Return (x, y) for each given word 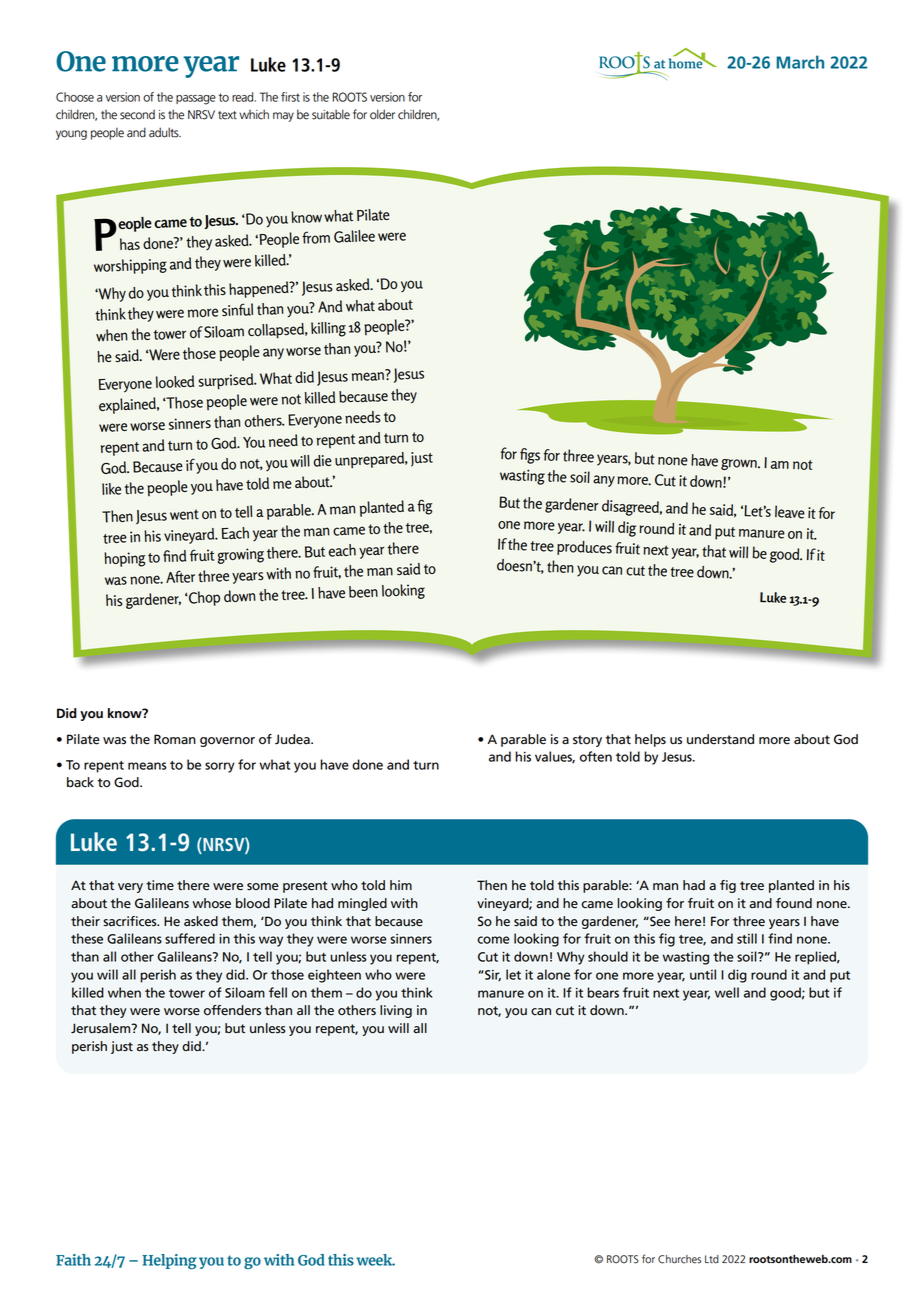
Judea (293, 739)
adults (165, 132)
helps (650, 740)
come (493, 940)
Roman (175, 739)
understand (720, 739)
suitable (331, 114)
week (376, 1260)
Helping (169, 1262)
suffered (190, 938)
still (747, 938)
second (137, 115)
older (382, 114)
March (800, 62)
